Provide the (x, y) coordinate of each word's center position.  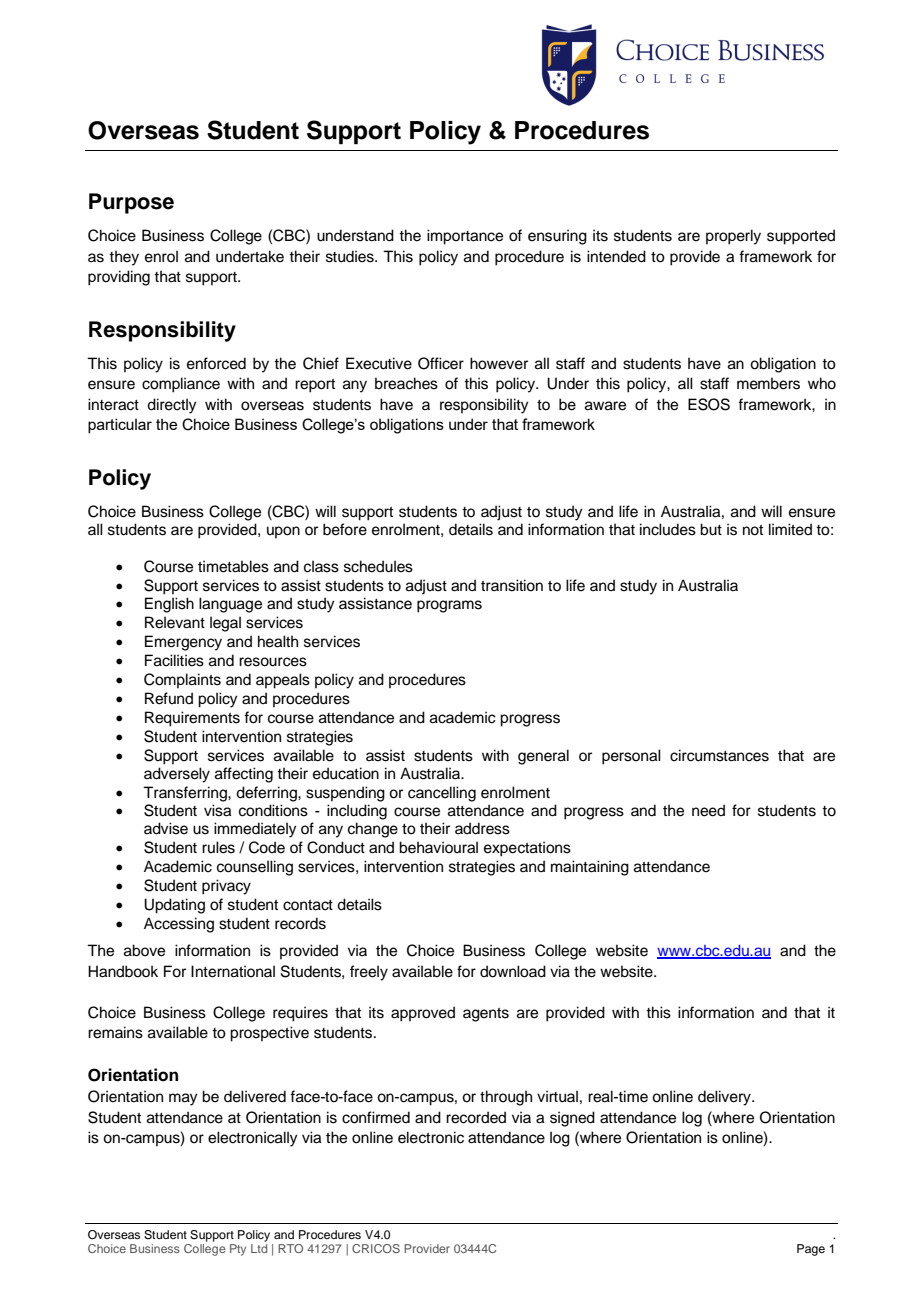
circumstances (719, 755)
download (513, 971)
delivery (725, 1098)
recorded (476, 1117)
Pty (238, 1250)
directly (172, 406)
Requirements (192, 719)
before (345, 529)
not (753, 530)
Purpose (131, 203)
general (543, 757)
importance (465, 237)
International (233, 971)
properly (733, 237)
